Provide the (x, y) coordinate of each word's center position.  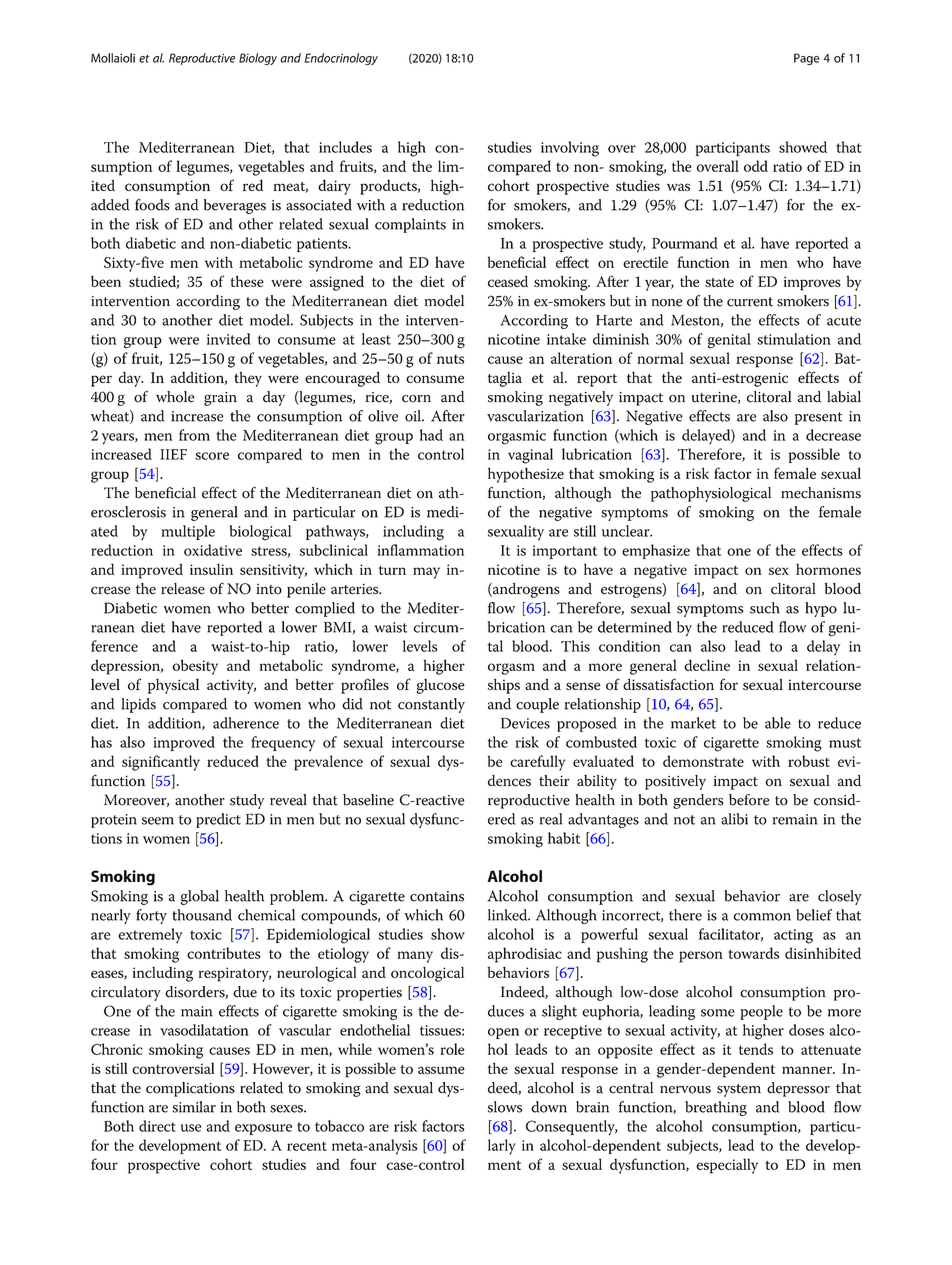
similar (194, 1107)
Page (807, 59)
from (194, 435)
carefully (537, 763)
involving (570, 149)
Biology (258, 59)
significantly (161, 763)
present (818, 418)
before (749, 800)
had (431, 435)
